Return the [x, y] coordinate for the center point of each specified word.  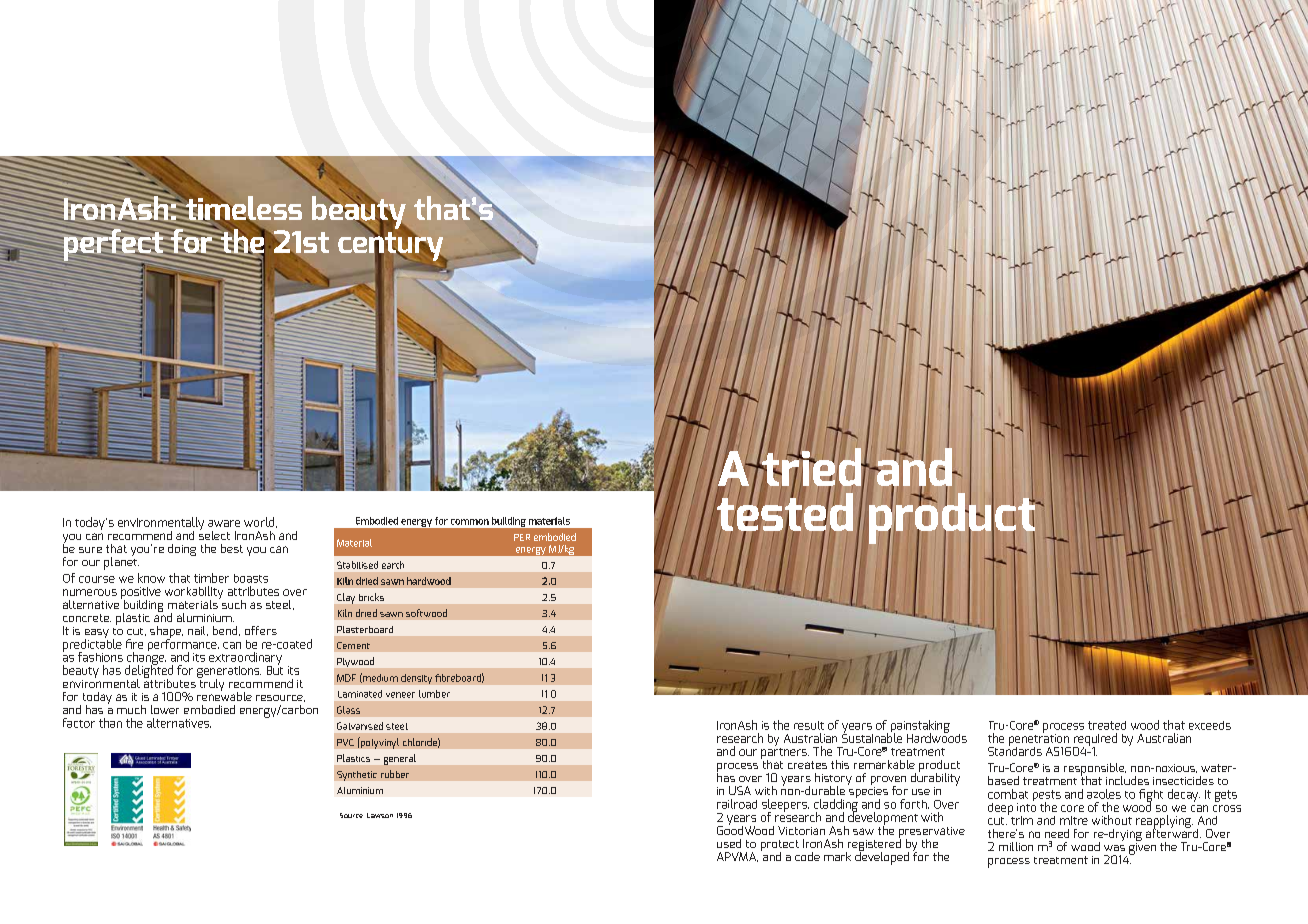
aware [224, 523]
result [809, 725]
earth [393, 565]
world [260, 522]
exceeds [1210, 725]
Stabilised [357, 565]
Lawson [380, 815]
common [470, 522]
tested [784, 512]
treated [1107, 725]
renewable [224, 695]
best [232, 548]
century [392, 247]
